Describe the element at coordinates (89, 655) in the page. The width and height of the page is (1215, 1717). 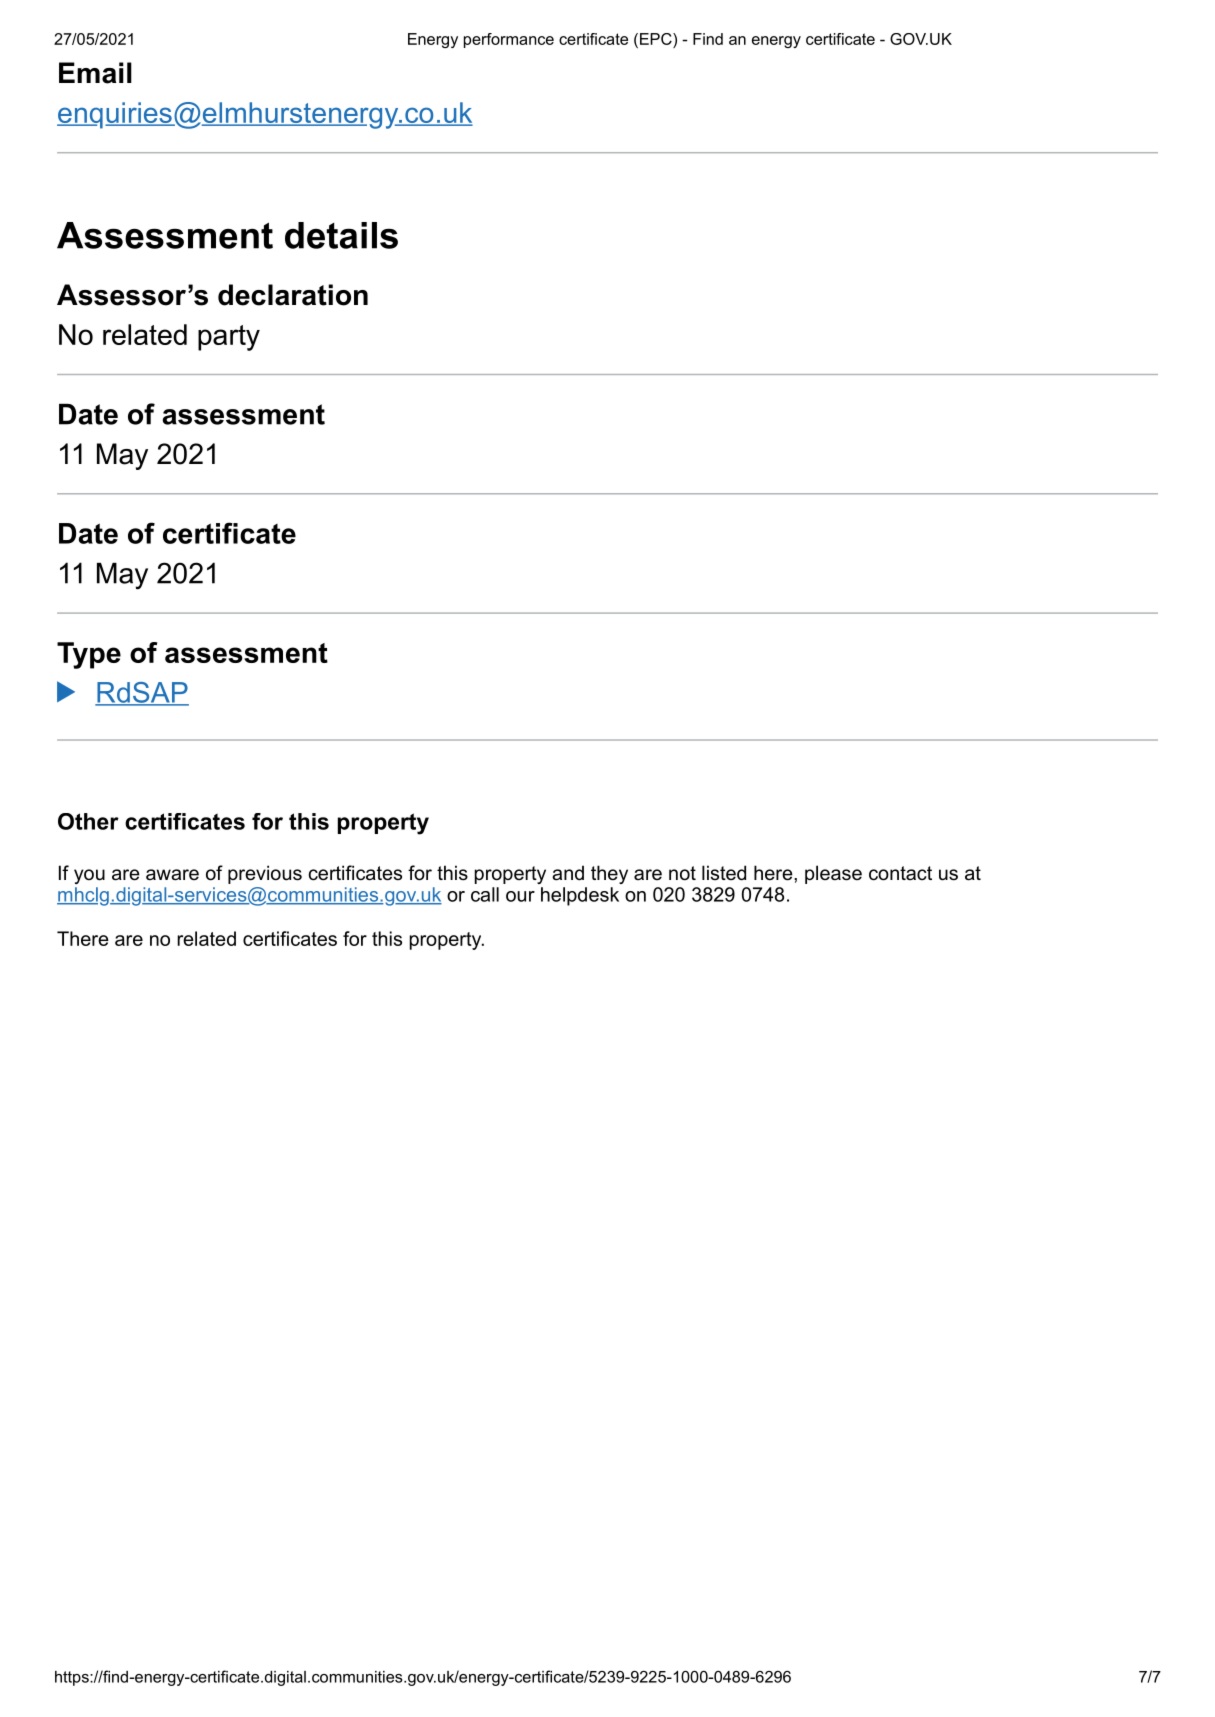
I see `Type` at that location.
